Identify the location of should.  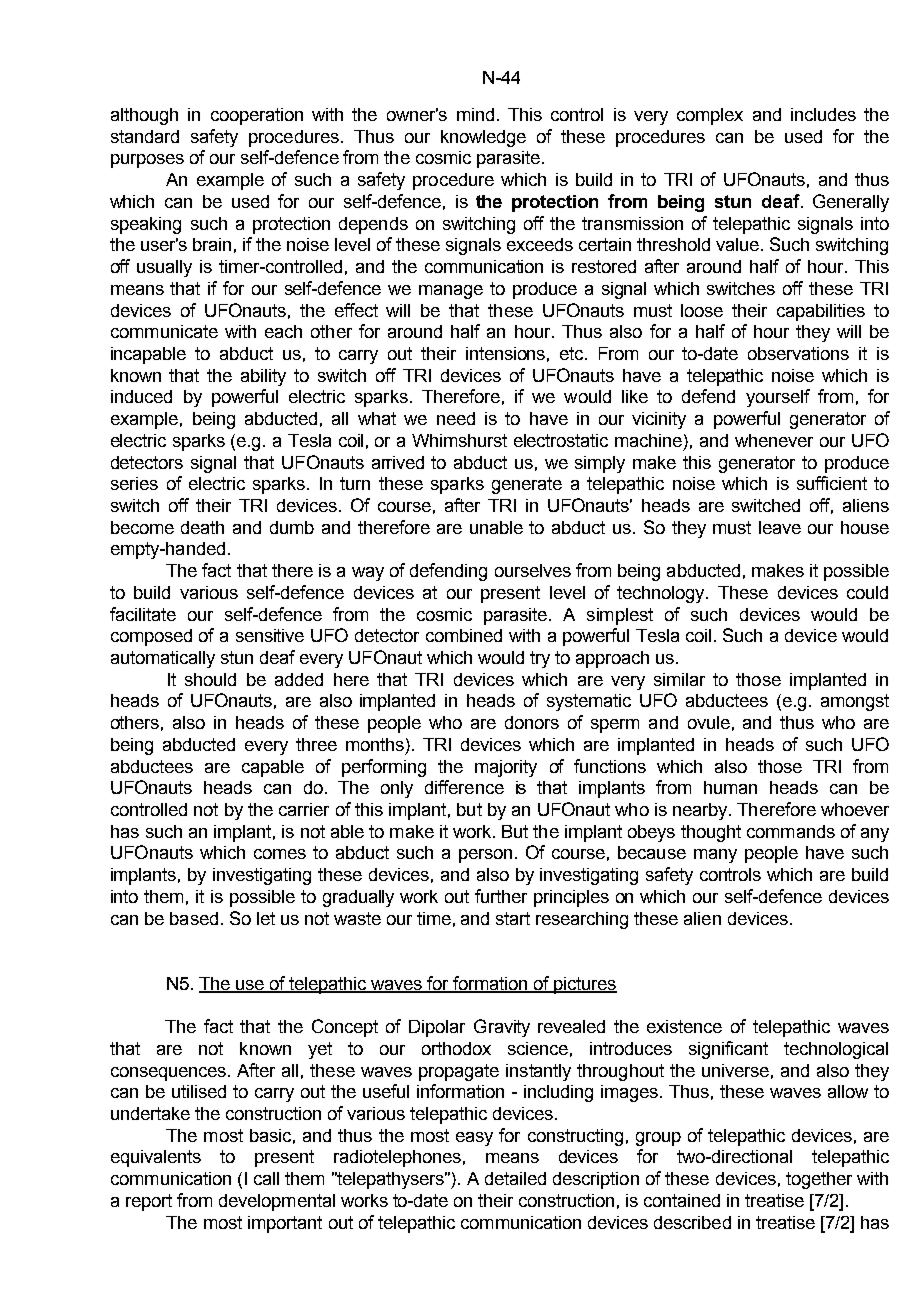
(210, 679).
